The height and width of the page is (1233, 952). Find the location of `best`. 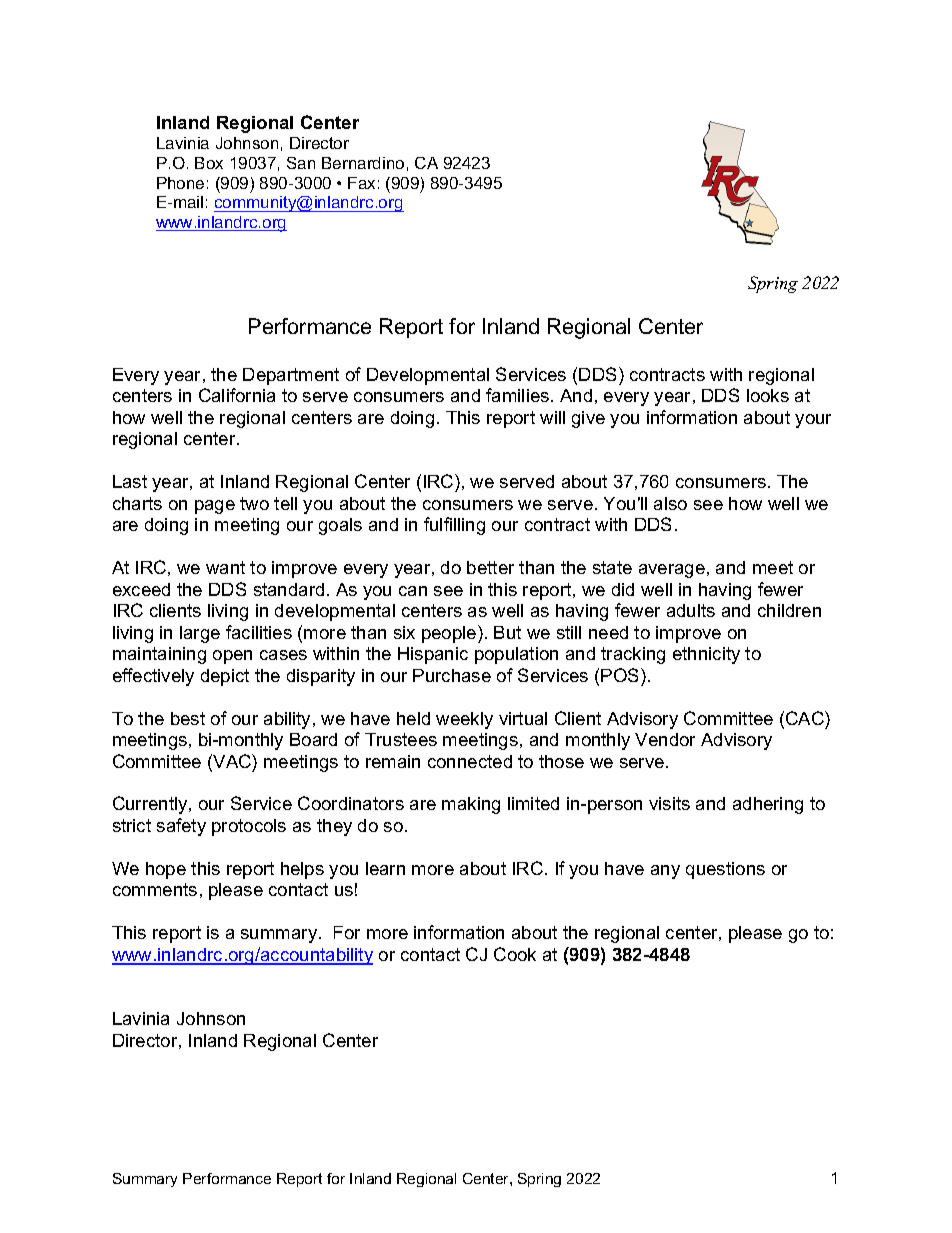

best is located at coordinates (188, 718).
